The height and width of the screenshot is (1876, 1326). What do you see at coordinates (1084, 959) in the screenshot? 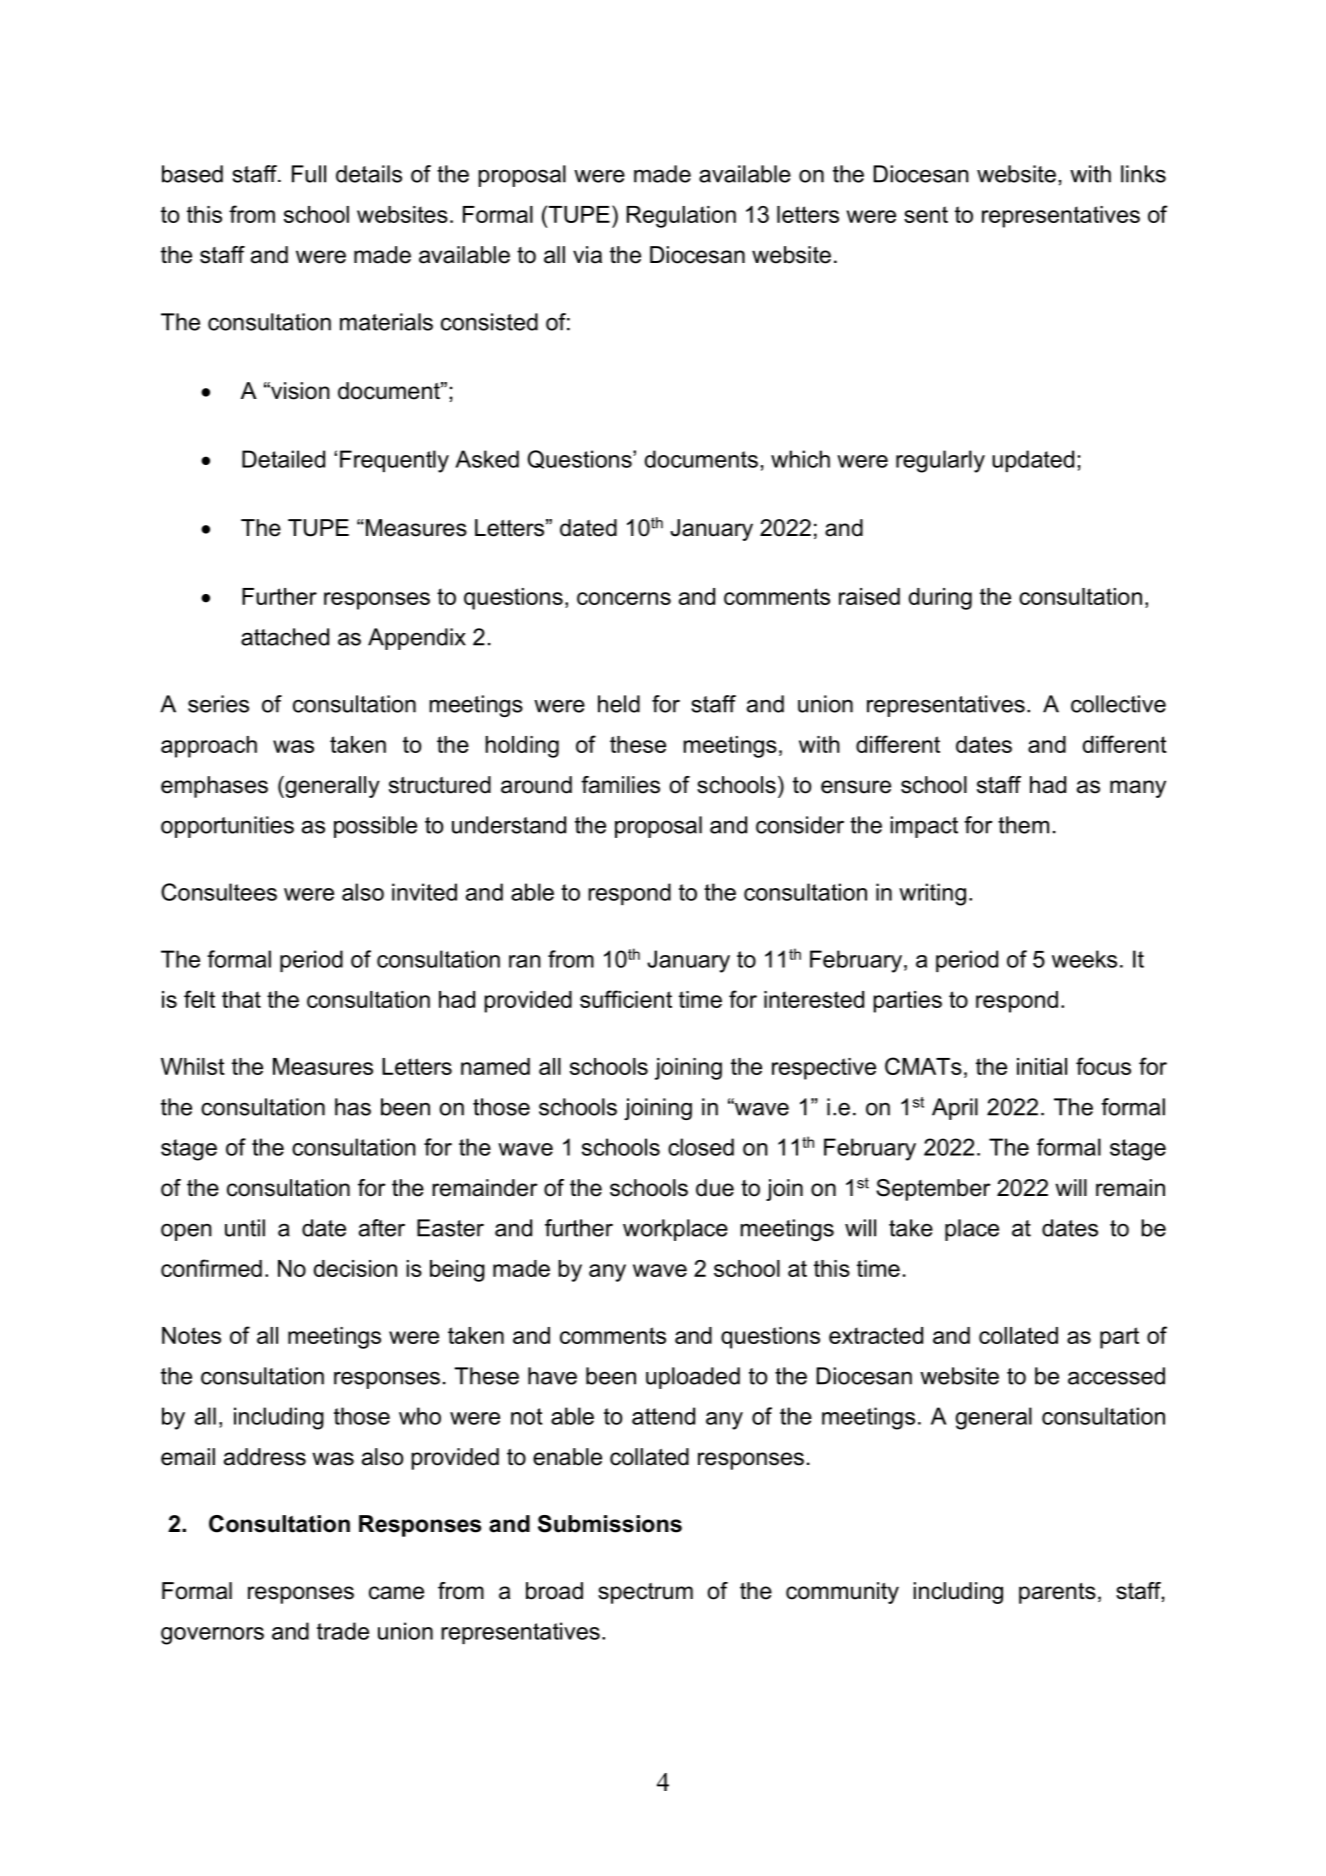
I see `weeks` at bounding box center [1084, 959].
